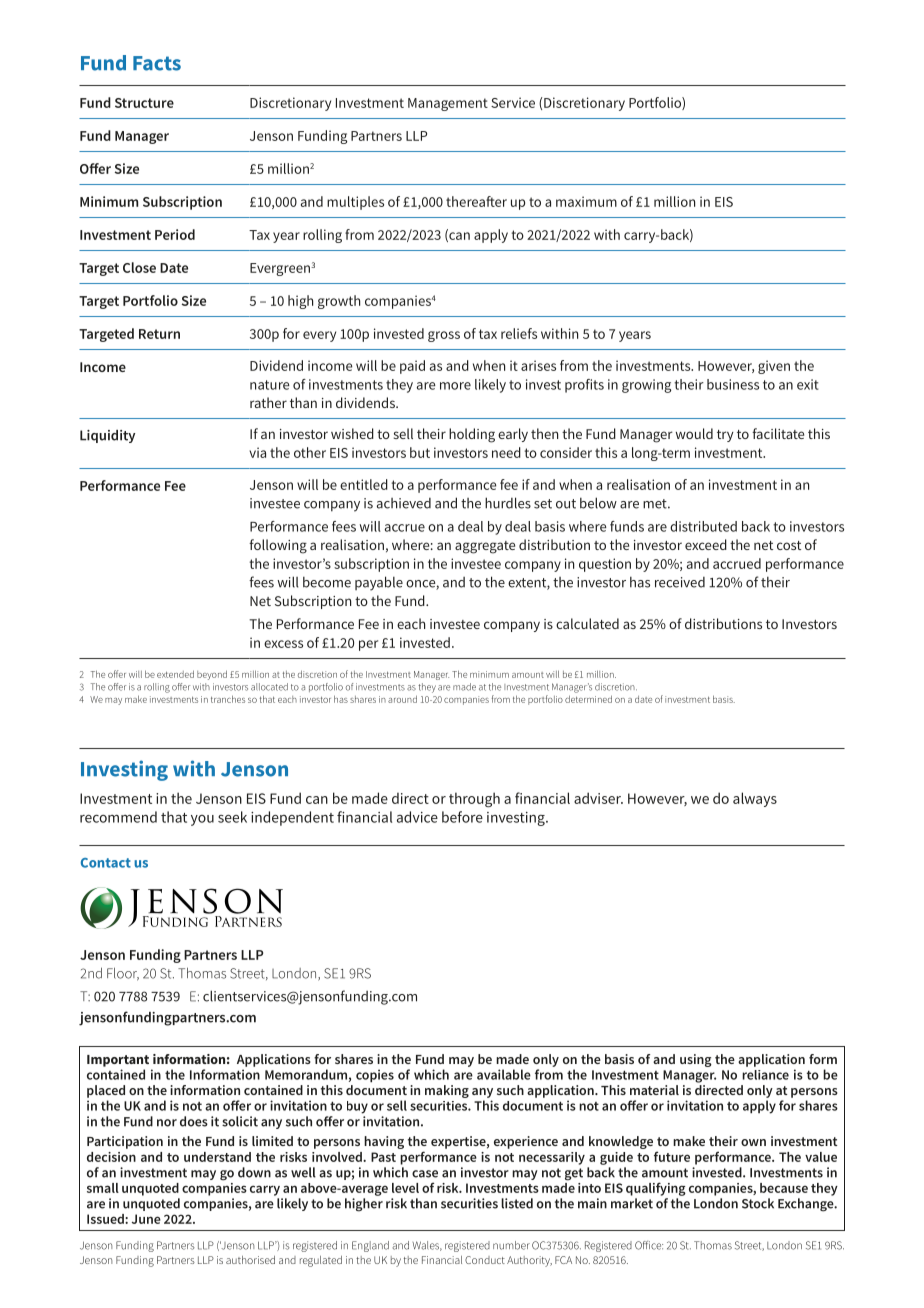  I want to click on maximum, so click(586, 201).
